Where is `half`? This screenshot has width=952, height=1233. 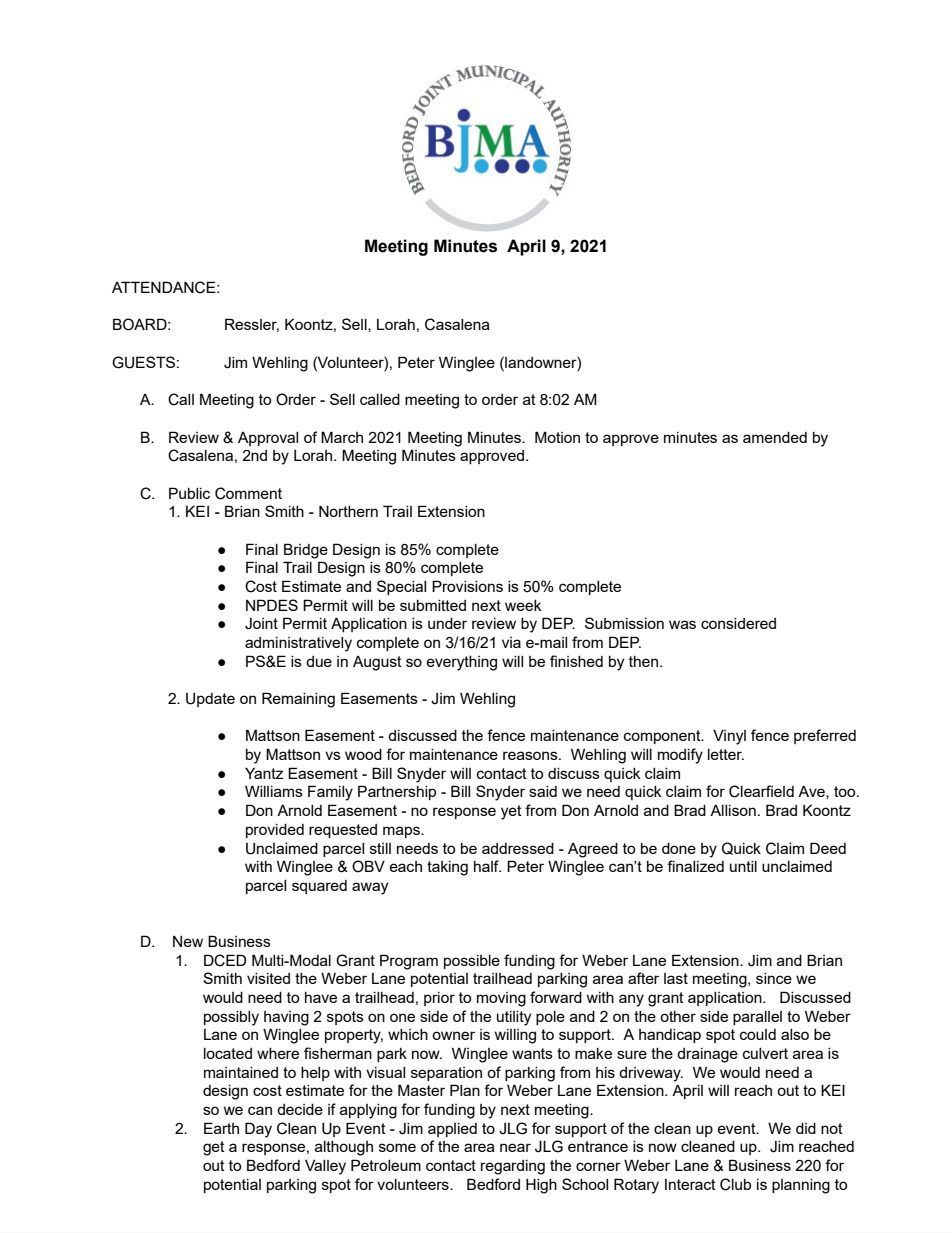 half is located at coordinates (487, 866).
